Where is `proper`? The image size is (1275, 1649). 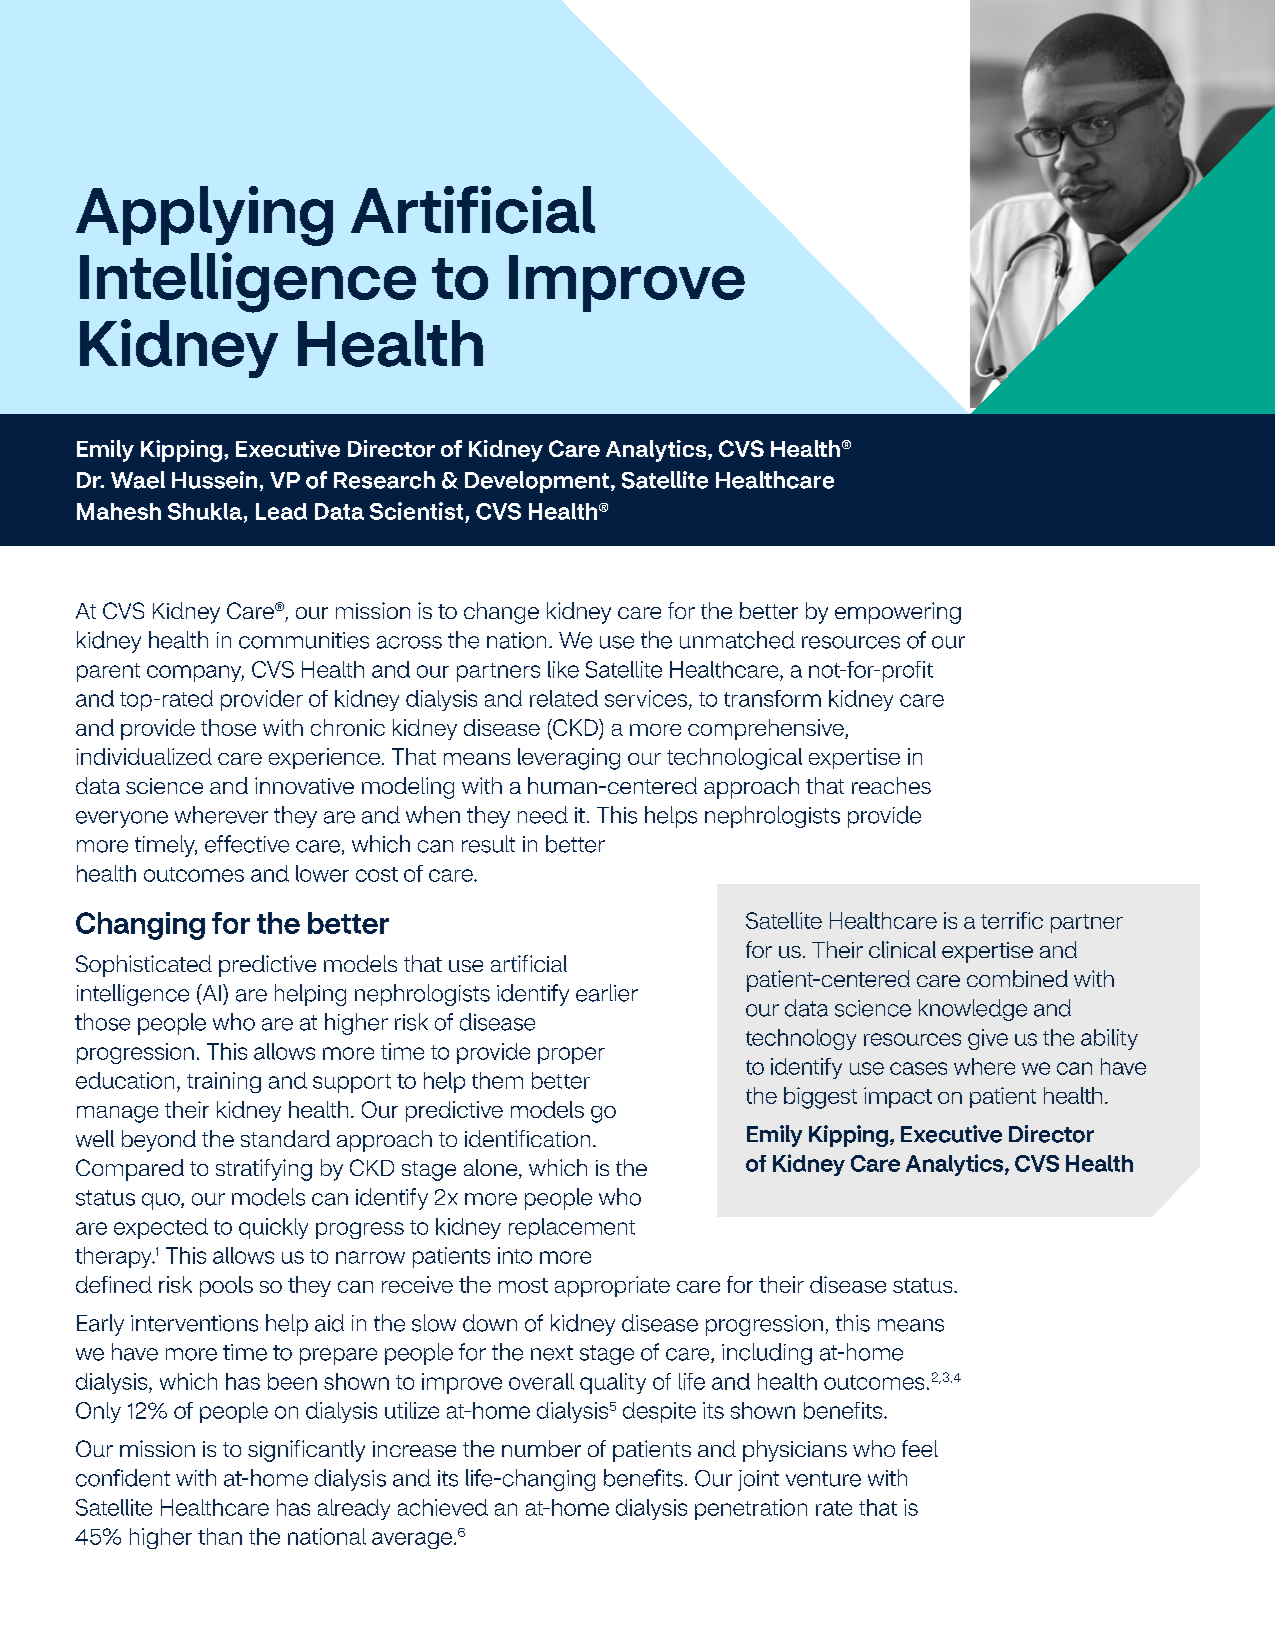 proper is located at coordinates (571, 1055).
